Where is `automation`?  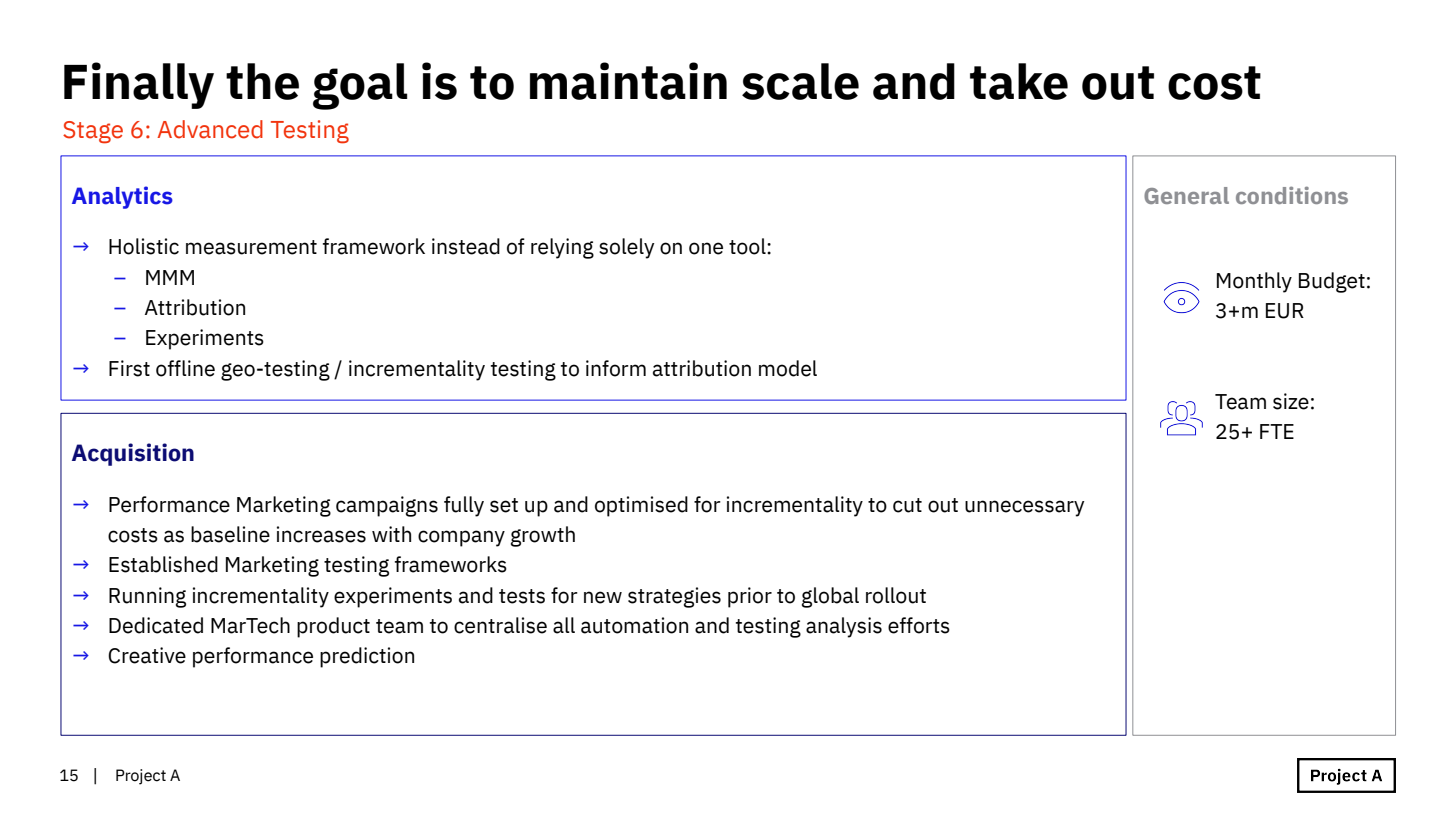
automation is located at coordinates (634, 625).
